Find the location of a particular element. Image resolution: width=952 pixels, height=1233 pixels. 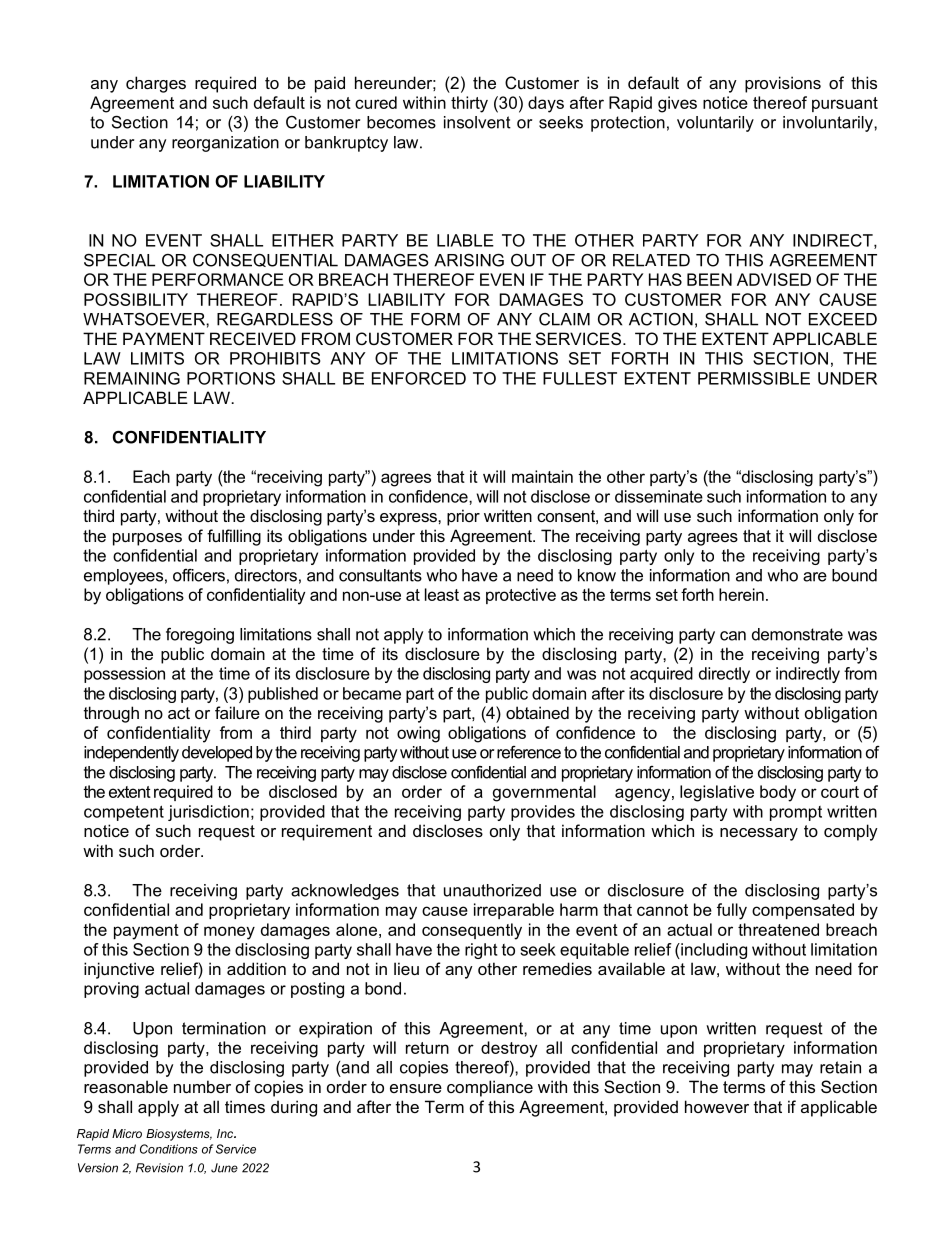

Biosystems is located at coordinates (179, 1135).
